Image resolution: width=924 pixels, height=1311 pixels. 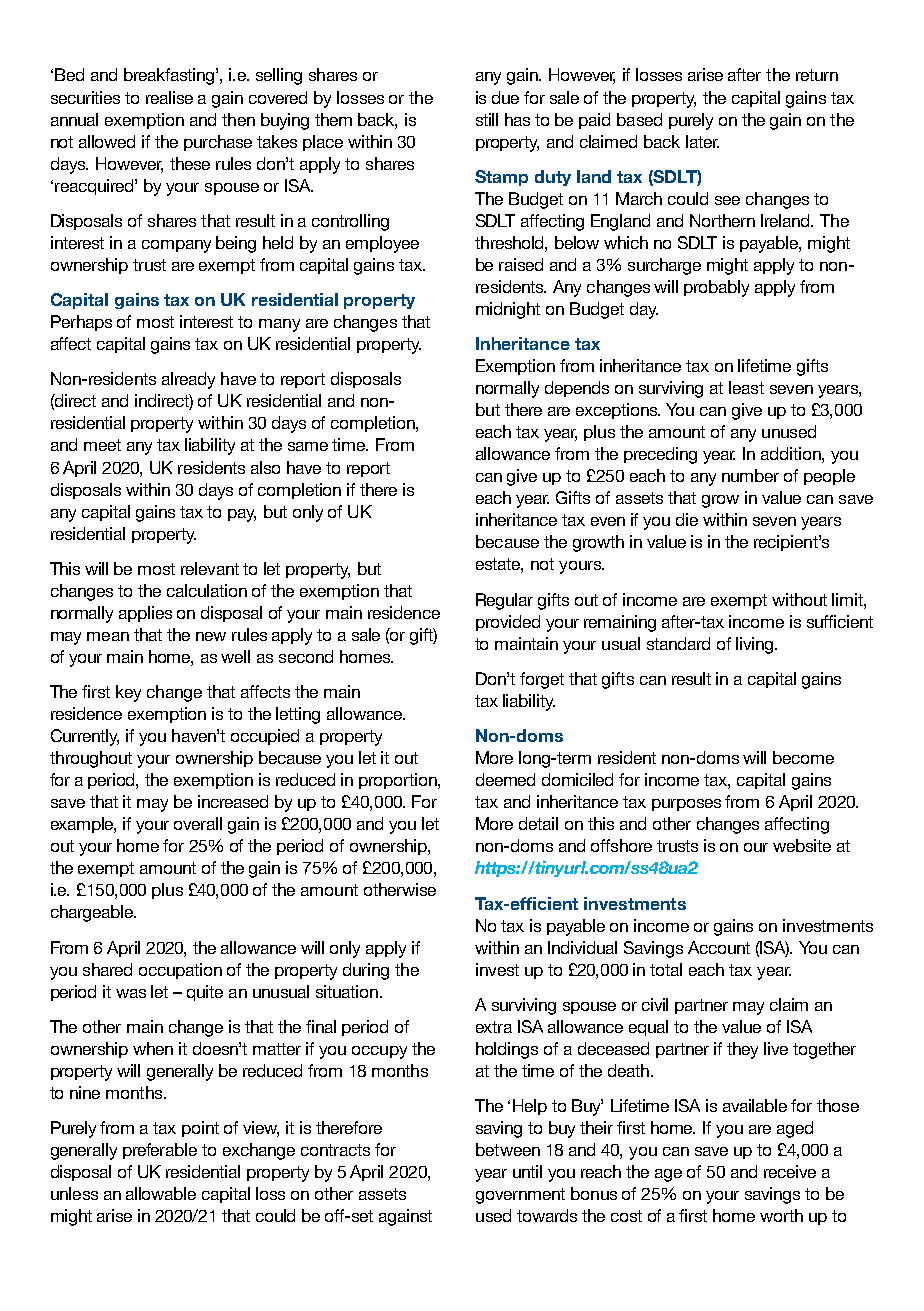 I want to click on number, so click(x=750, y=475).
